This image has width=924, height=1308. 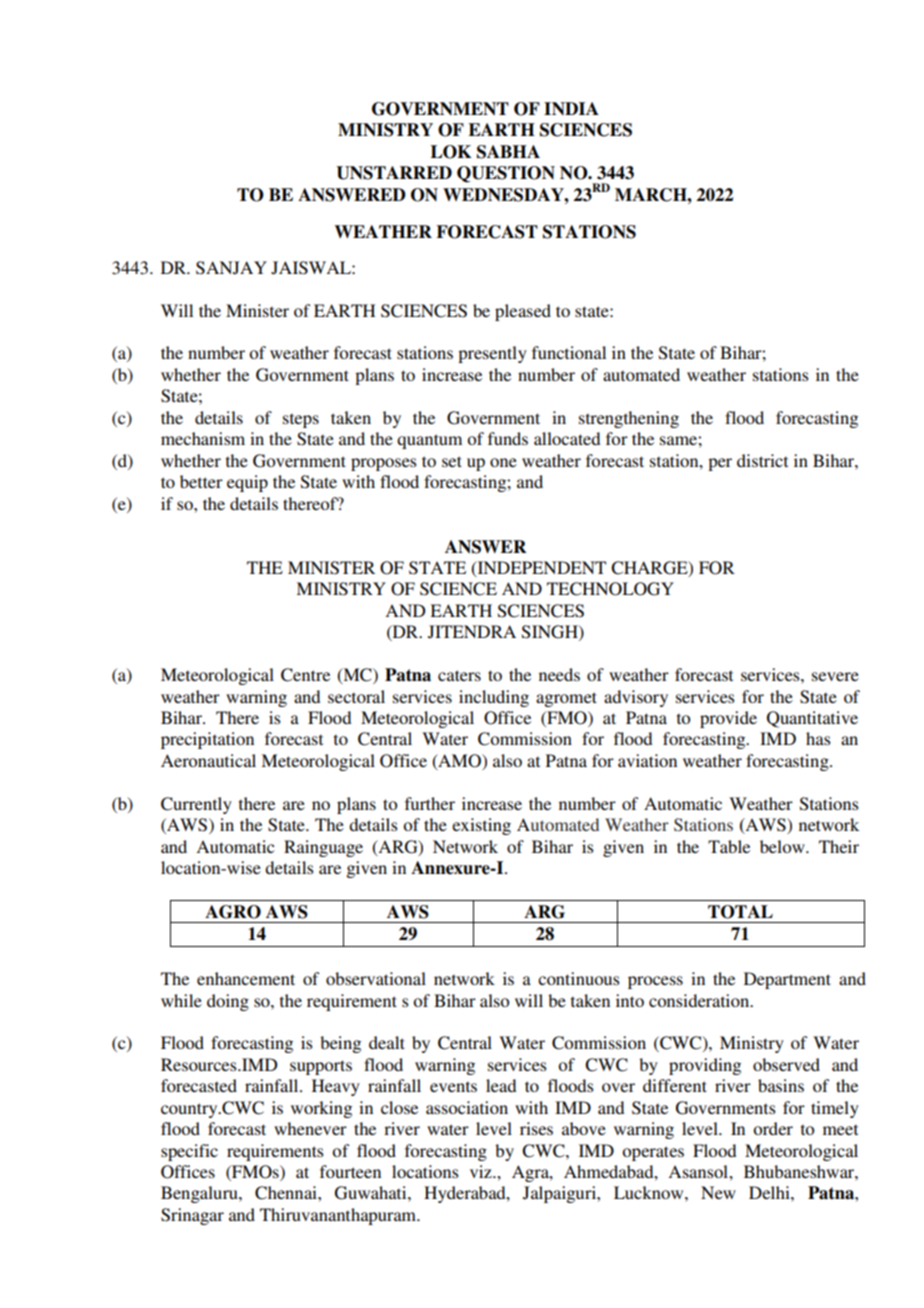 What do you see at coordinates (718, 1192) in the image?
I see `New` at bounding box center [718, 1192].
